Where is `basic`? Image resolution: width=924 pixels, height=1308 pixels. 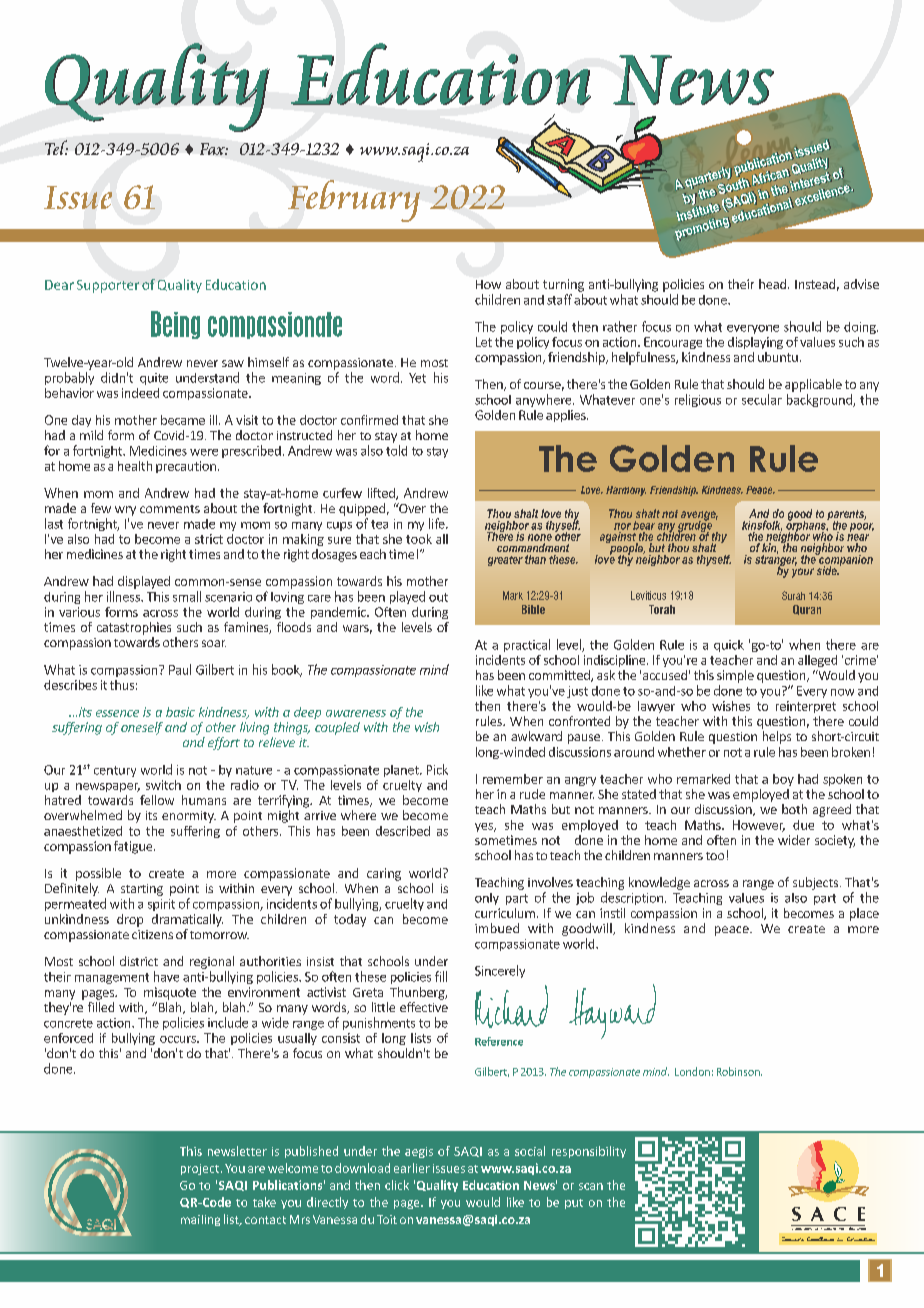
basic is located at coordinates (180, 712).
